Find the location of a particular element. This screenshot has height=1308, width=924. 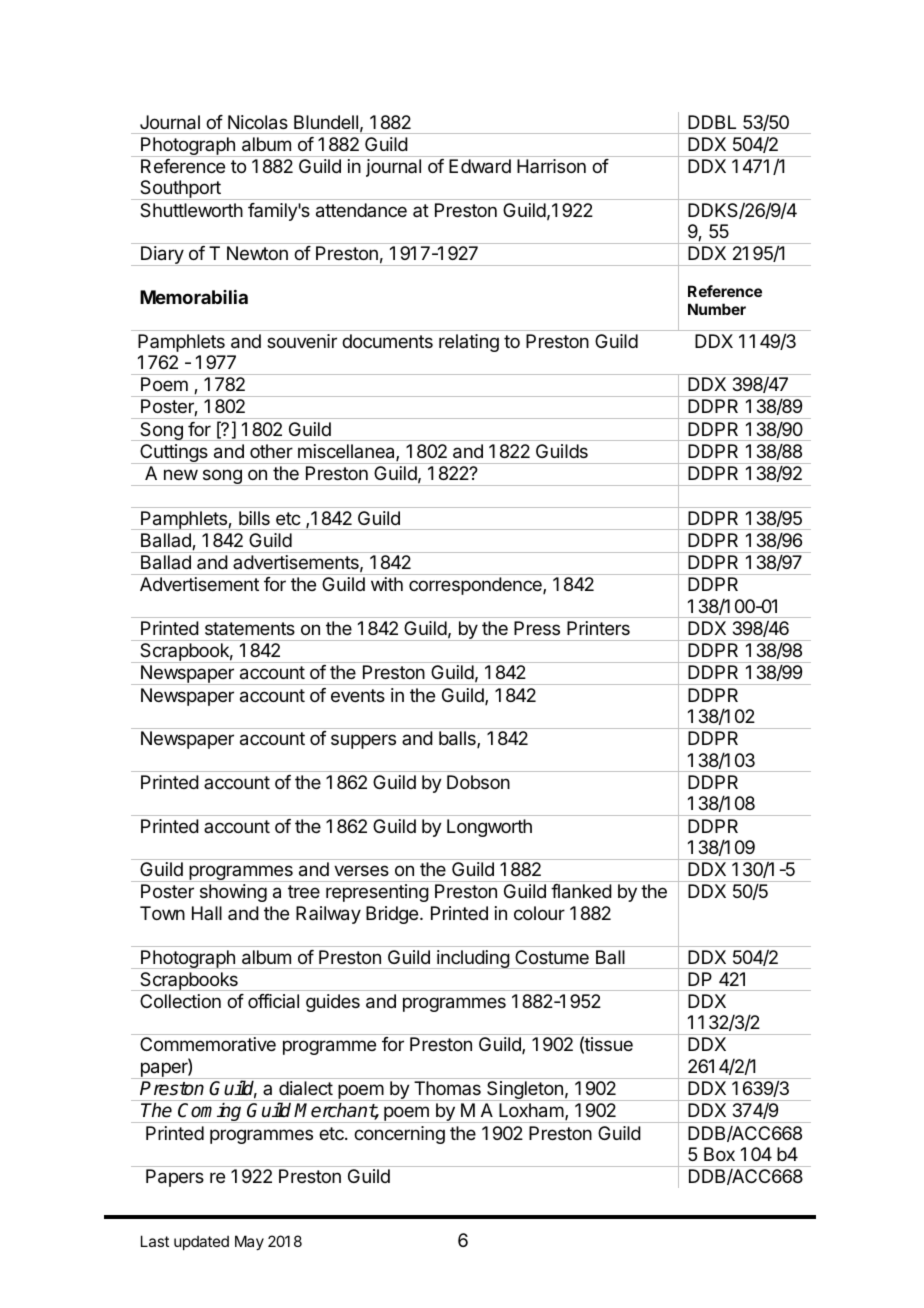

correspondence is located at coordinates (476, 586).
